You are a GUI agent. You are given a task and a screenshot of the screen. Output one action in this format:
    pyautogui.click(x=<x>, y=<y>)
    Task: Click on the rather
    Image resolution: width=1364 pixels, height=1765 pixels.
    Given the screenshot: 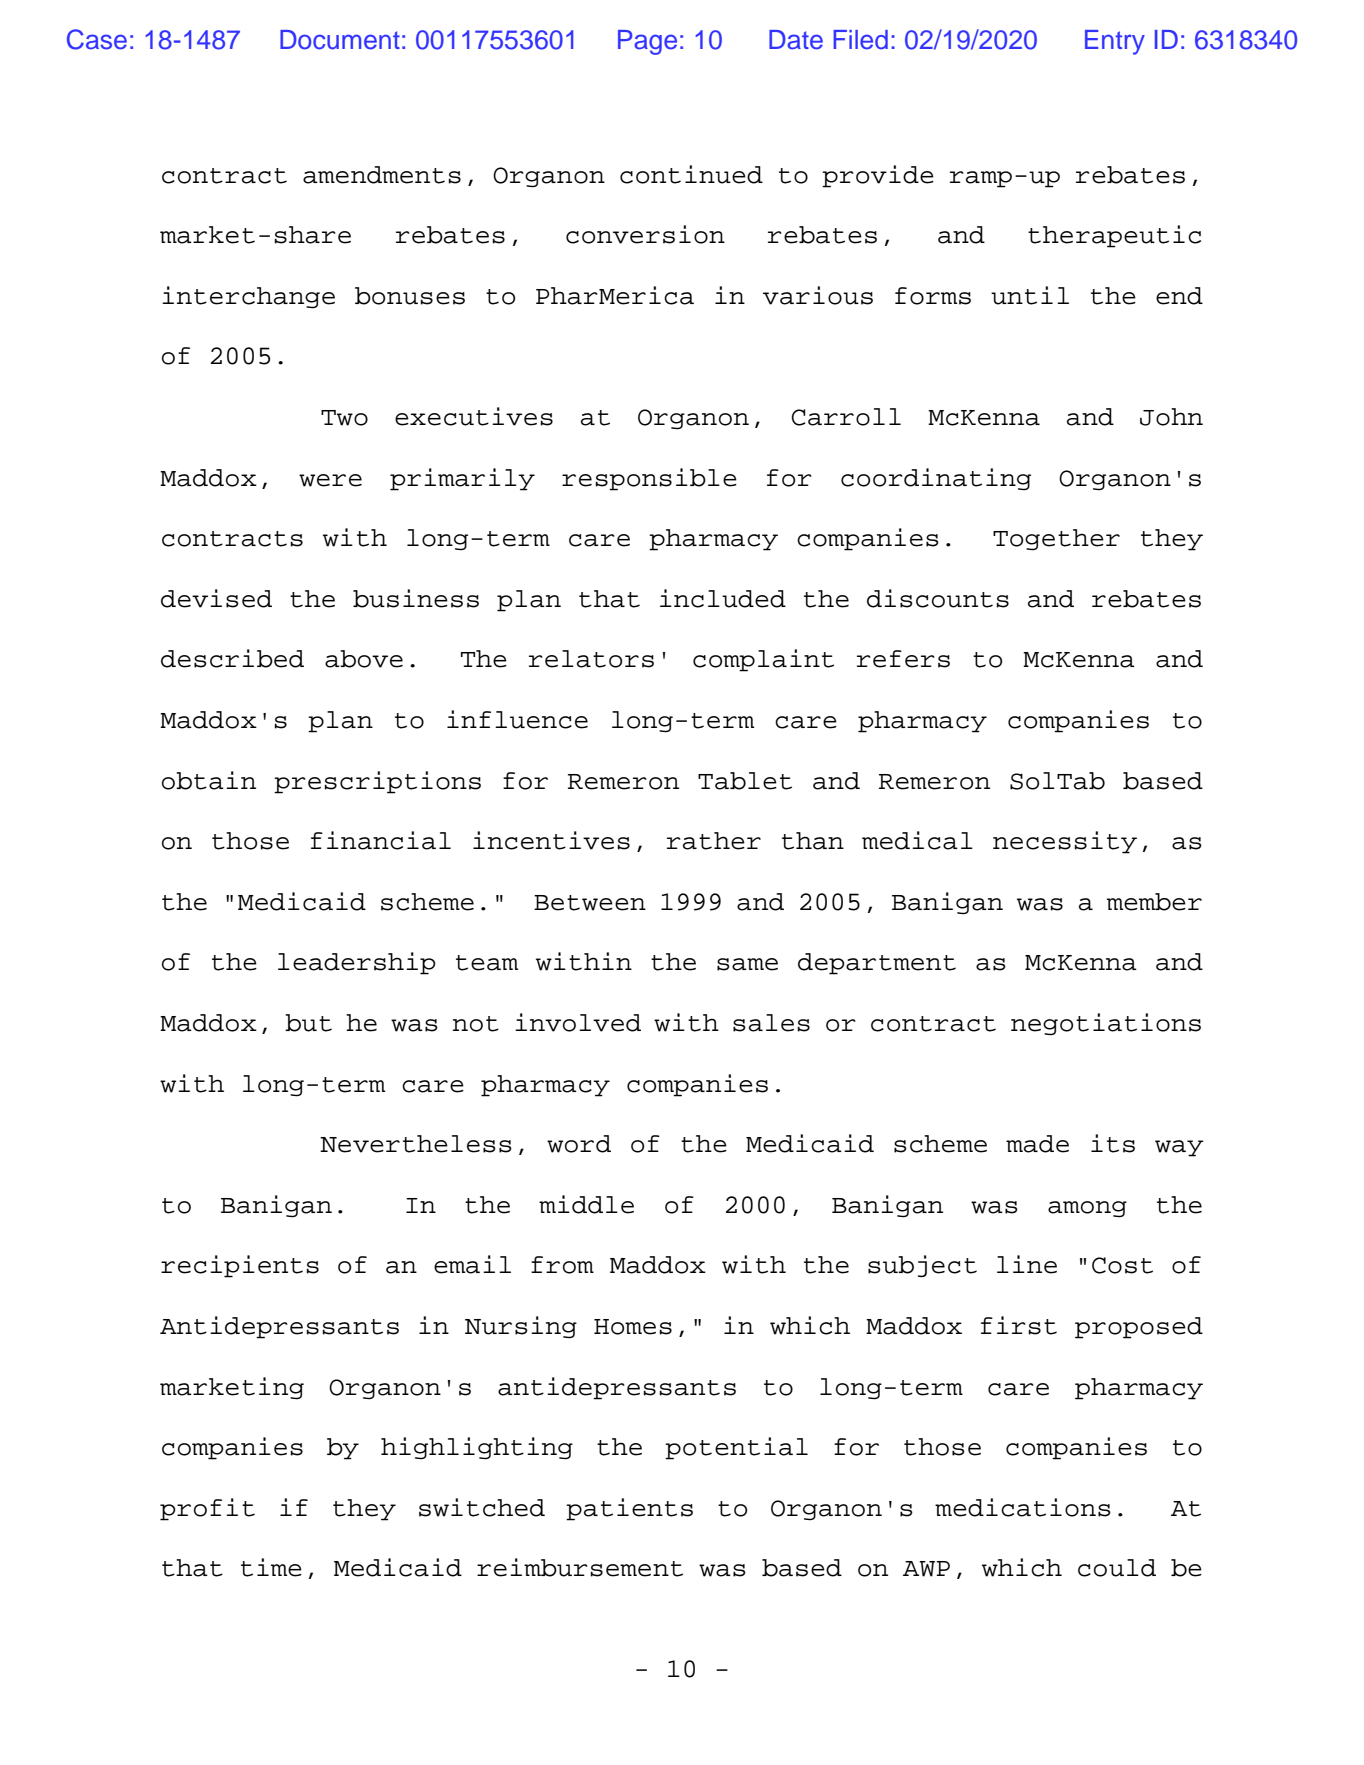 What is the action you would take?
    pyautogui.click(x=714, y=841)
